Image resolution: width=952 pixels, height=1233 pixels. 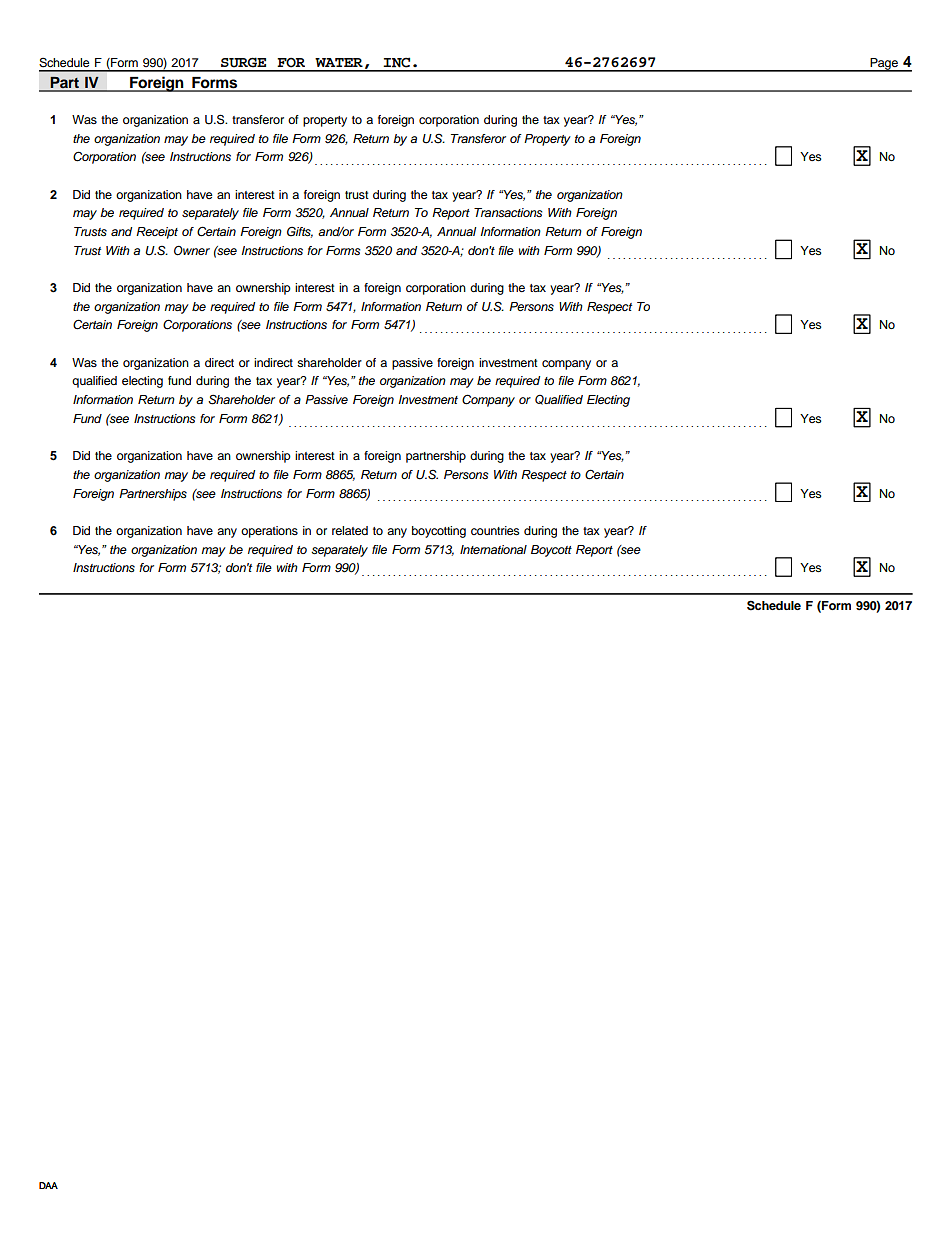 I want to click on countries, so click(x=495, y=530).
